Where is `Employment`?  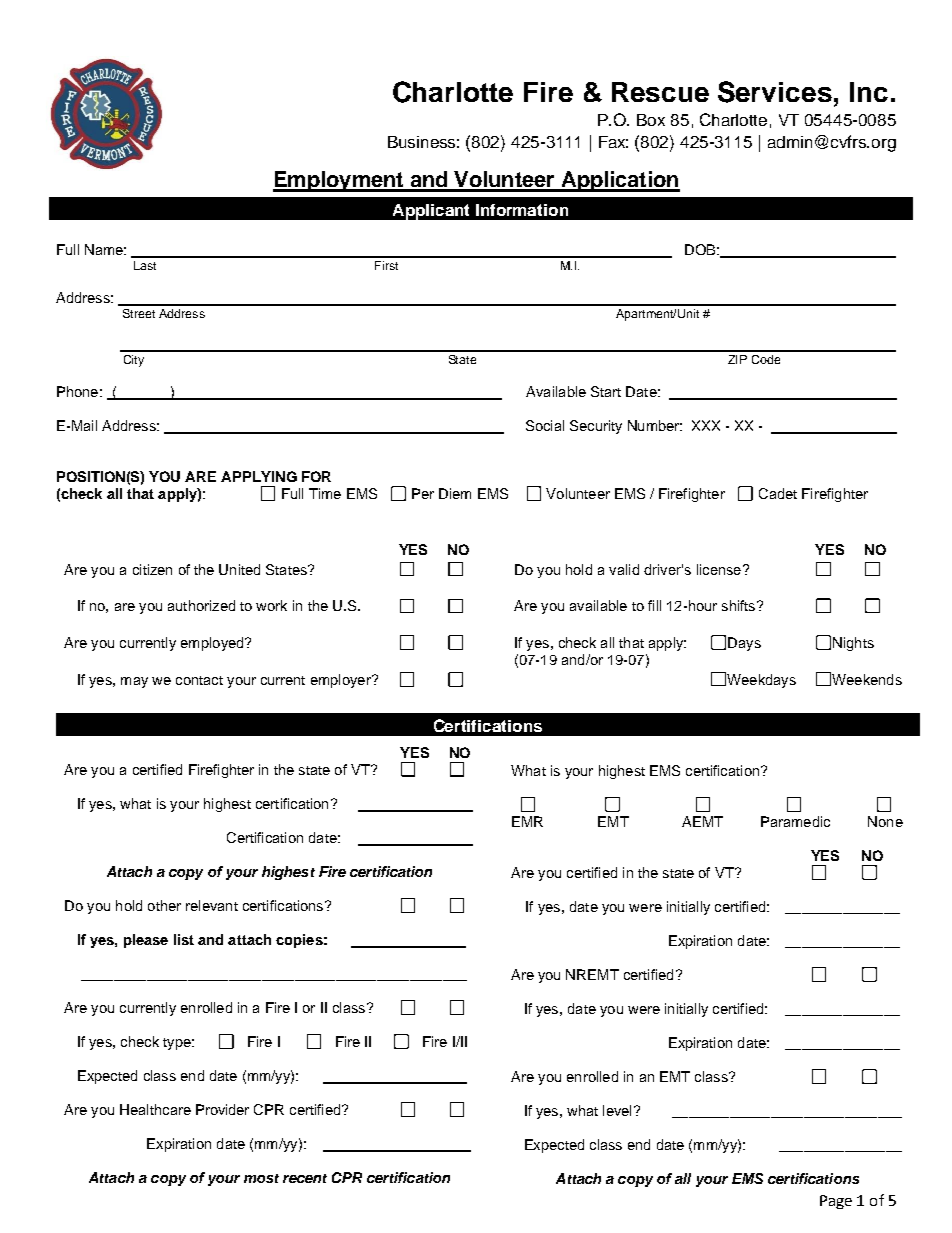 Employment is located at coordinates (339, 181).
